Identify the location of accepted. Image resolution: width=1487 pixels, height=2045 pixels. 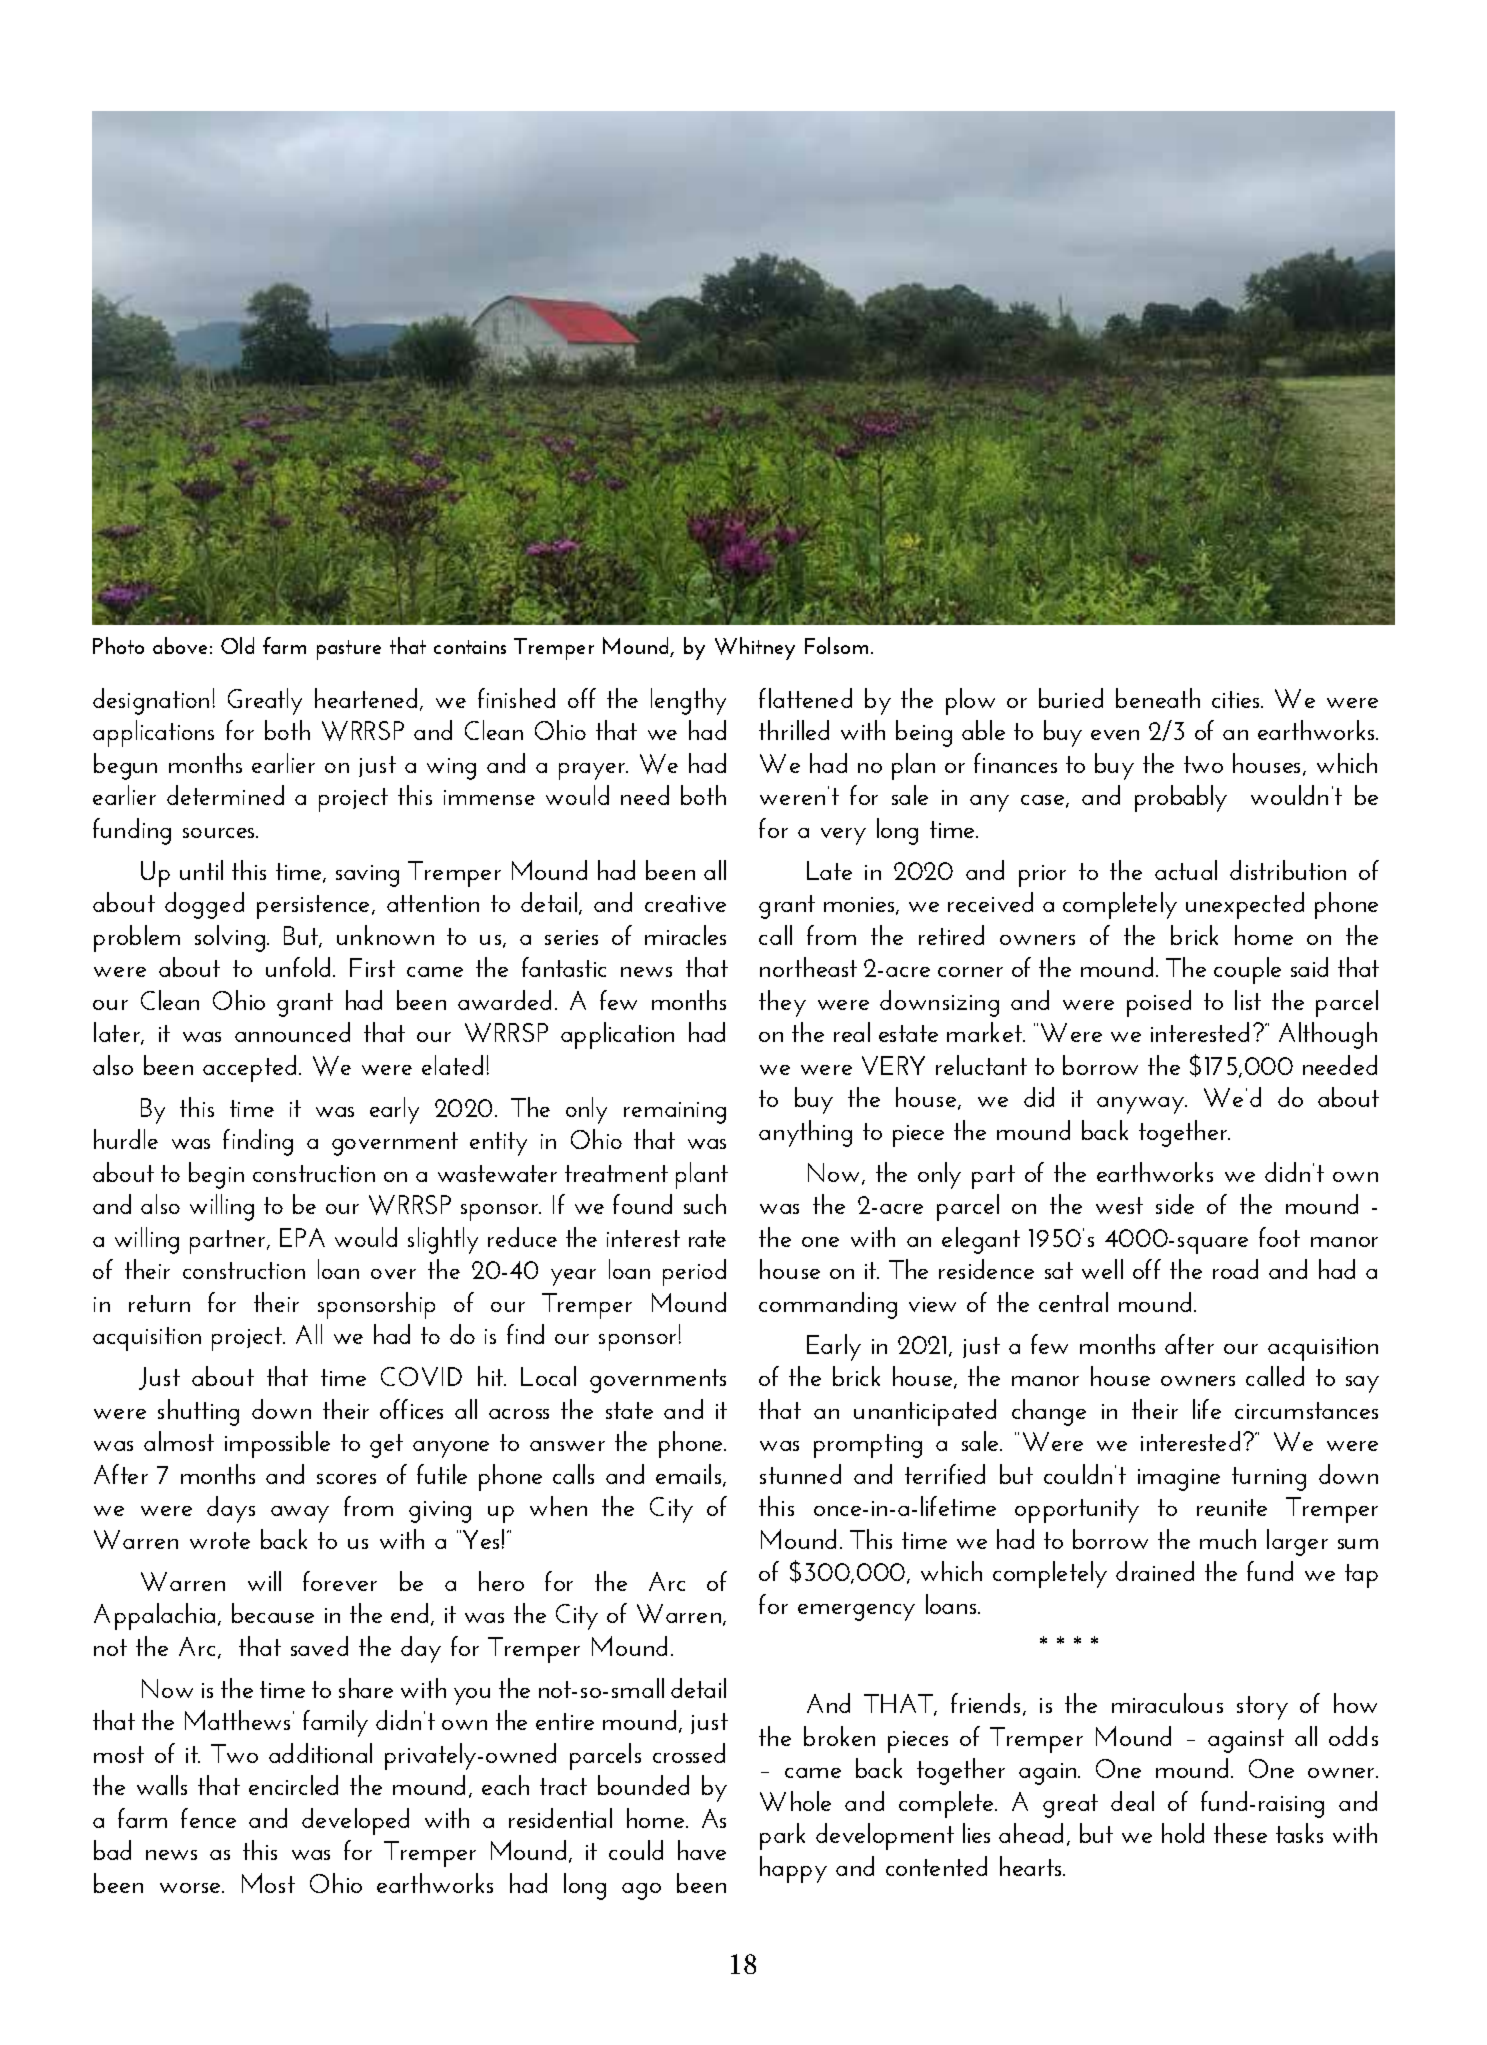
(249, 1068).
